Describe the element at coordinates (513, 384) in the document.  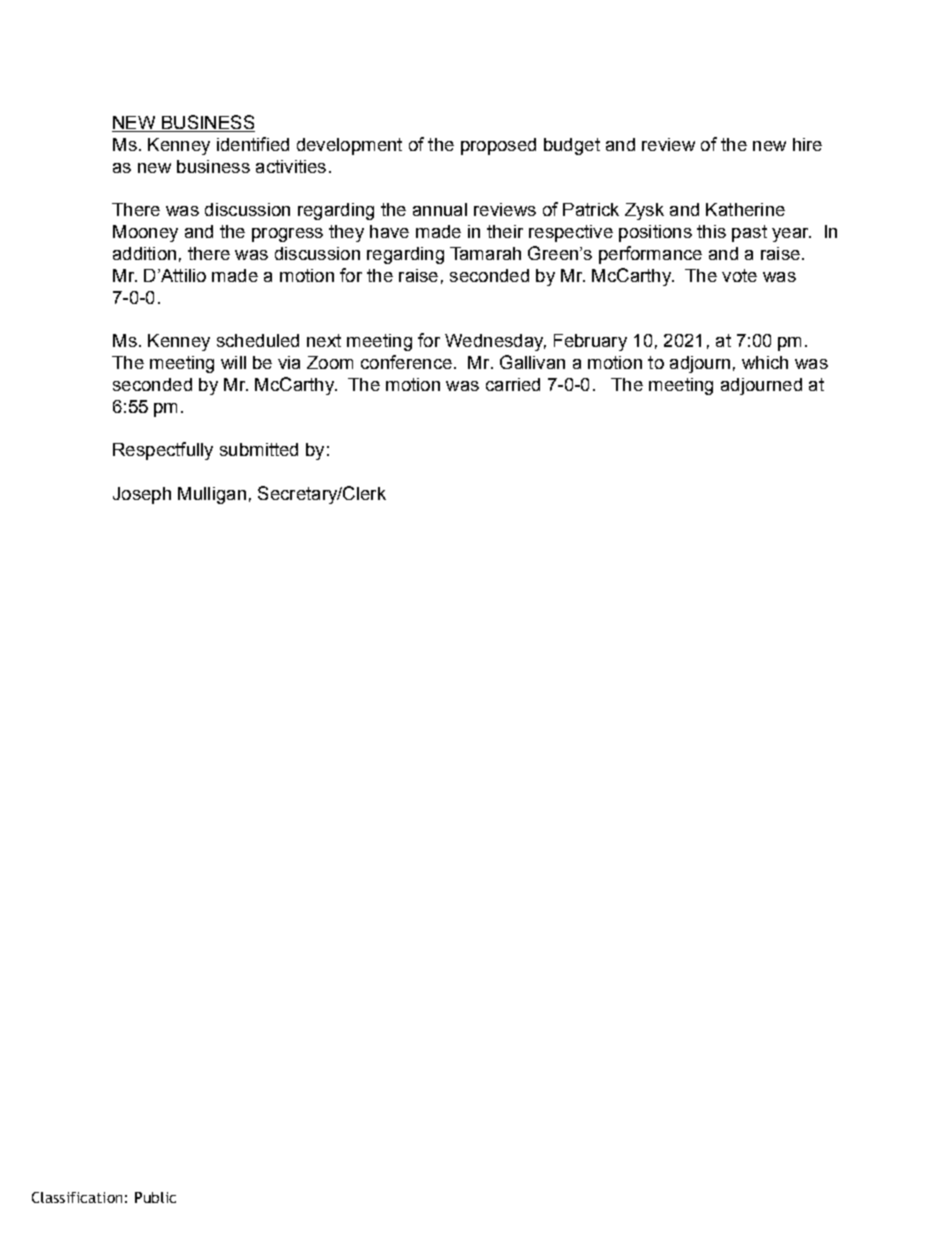
I see `carried` at that location.
